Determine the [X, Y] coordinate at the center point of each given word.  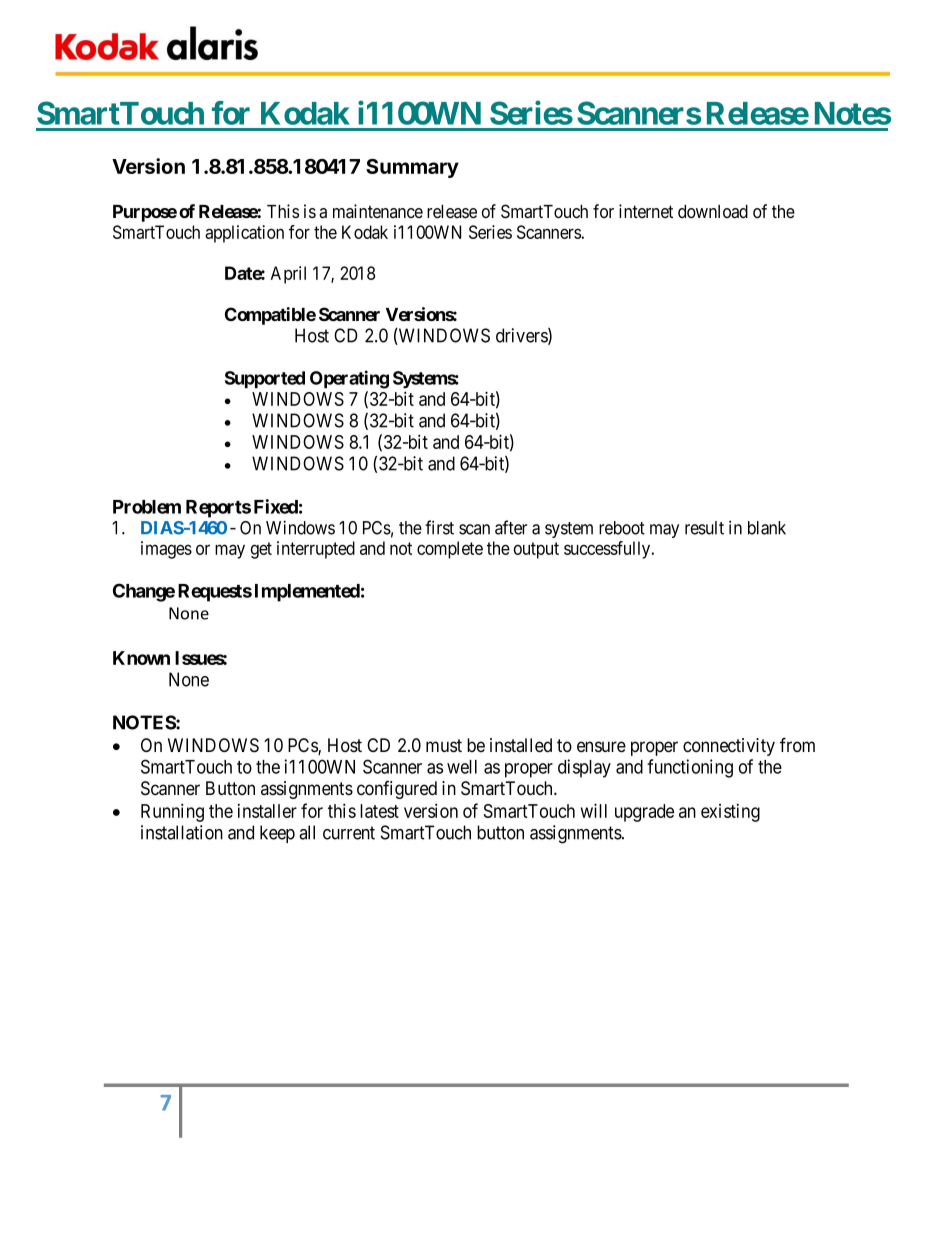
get [261, 550]
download [713, 212]
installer [267, 811]
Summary [412, 168]
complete [450, 550]
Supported [265, 379]
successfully [608, 550]
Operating [349, 379]
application [244, 234]
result [704, 528]
